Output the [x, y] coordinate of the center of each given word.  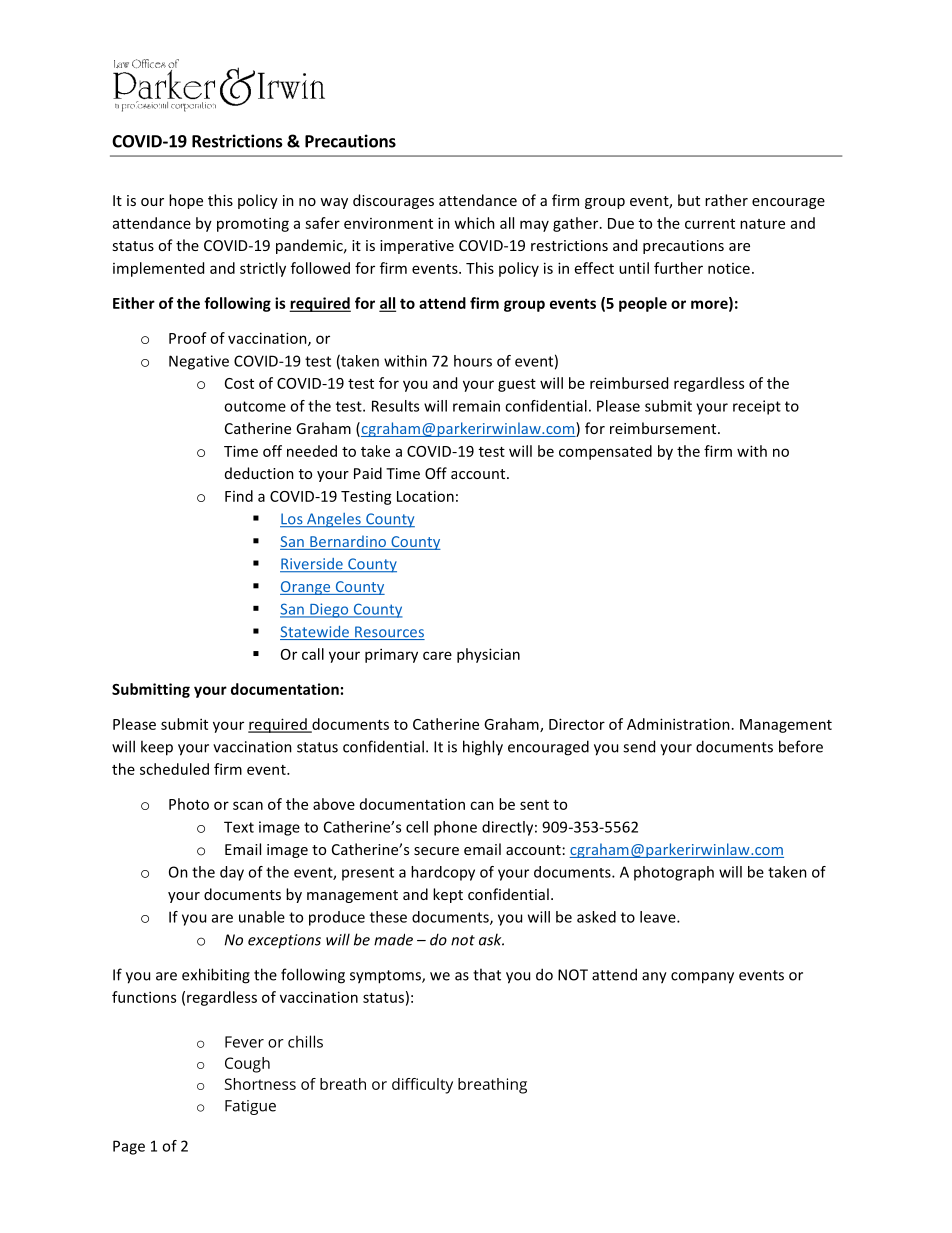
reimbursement [664, 428]
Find [239, 496]
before [801, 746]
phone [455, 828]
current [710, 224]
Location [425, 496]
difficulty [422, 1086]
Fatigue [250, 1107]
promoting [253, 224]
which [474, 223]
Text [239, 827]
